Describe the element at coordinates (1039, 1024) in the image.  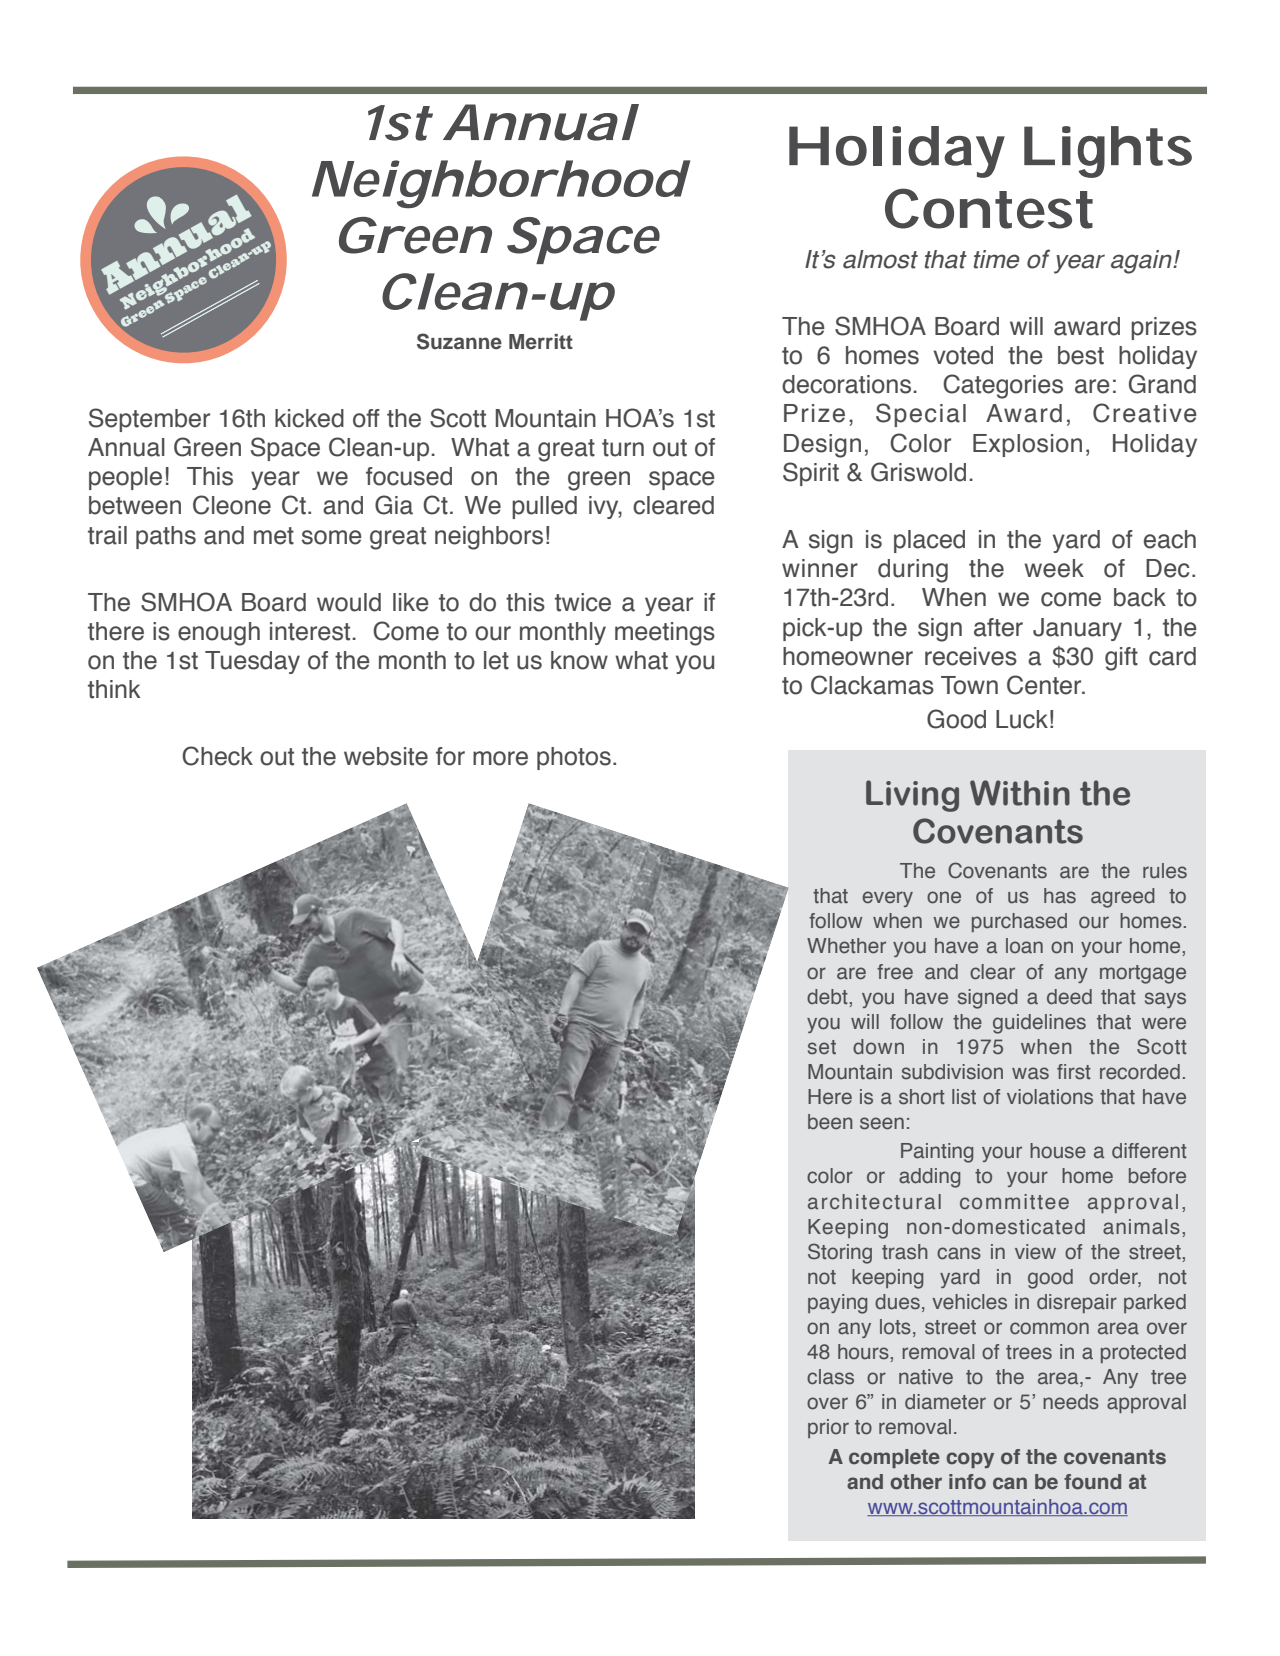
I see `guidelines` at that location.
